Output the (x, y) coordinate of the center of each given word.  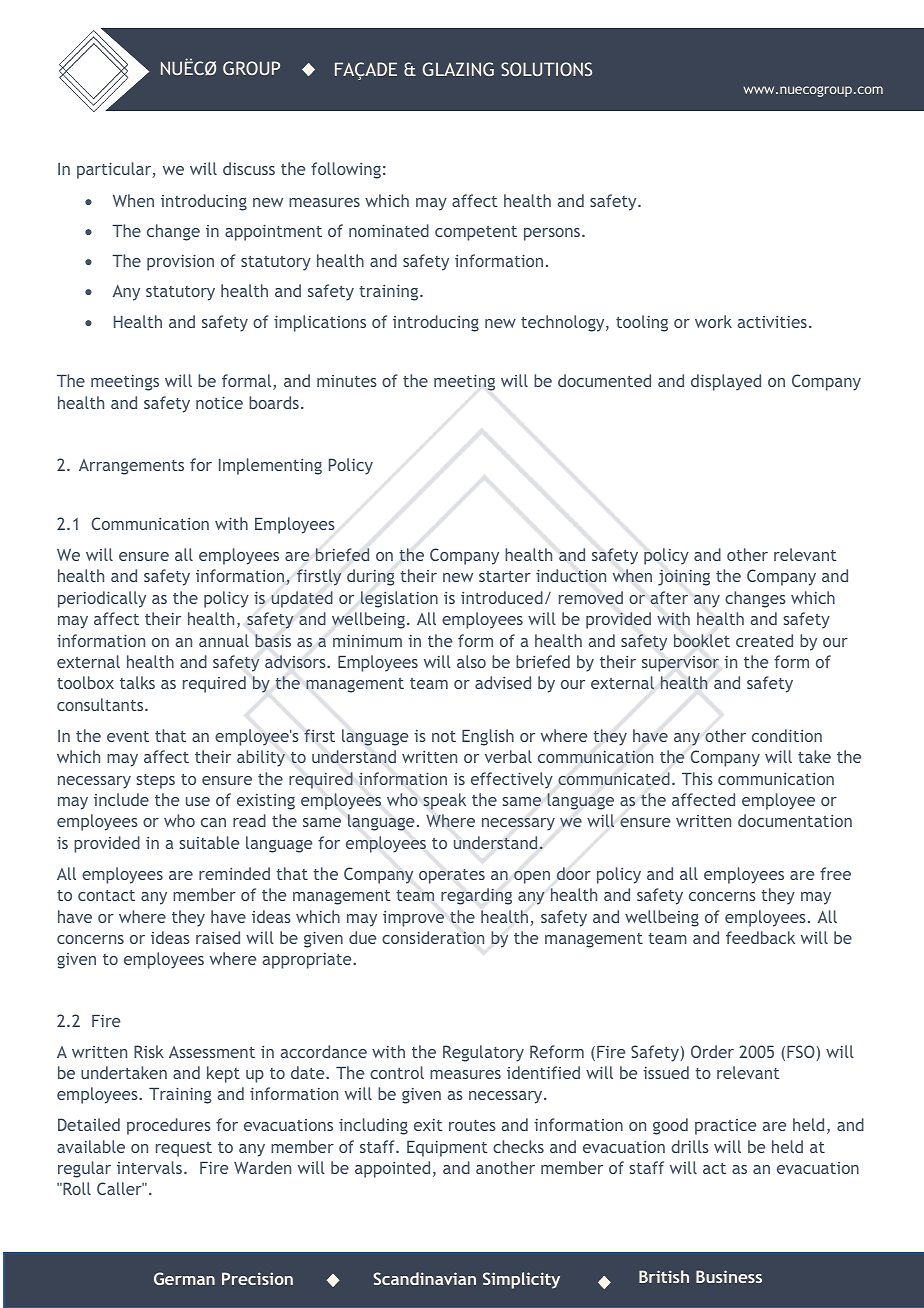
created (764, 640)
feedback (760, 937)
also (471, 661)
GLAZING (458, 69)
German (184, 1278)
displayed (726, 382)
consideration (433, 937)
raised (218, 937)
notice (219, 402)
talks (137, 682)
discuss (249, 168)
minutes (347, 381)
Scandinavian (425, 1278)
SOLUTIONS (546, 69)
